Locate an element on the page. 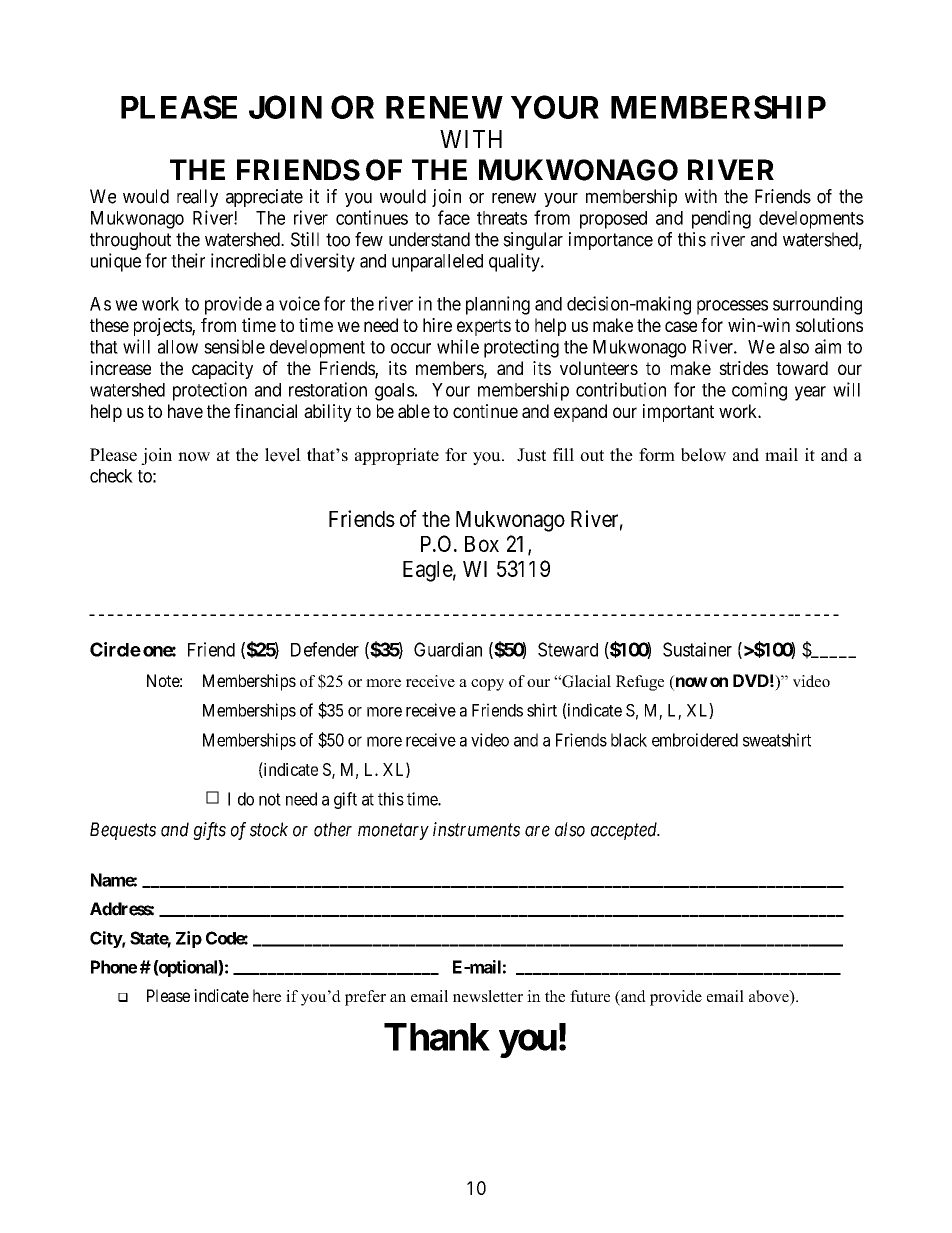 This page has height=1233, width=952. face is located at coordinates (454, 217).
